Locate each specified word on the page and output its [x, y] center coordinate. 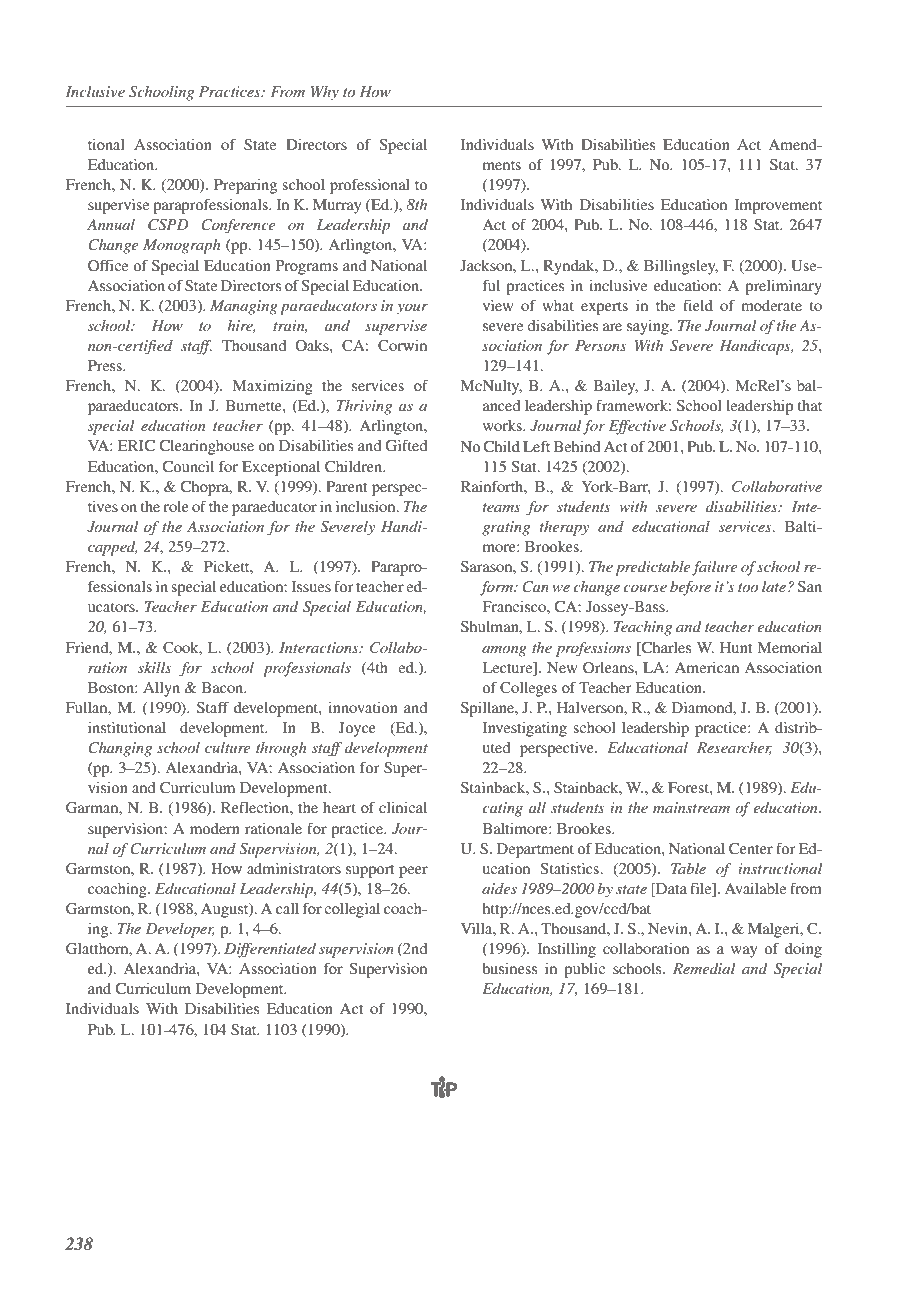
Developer [180, 930]
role [176, 506]
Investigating [525, 729]
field [698, 305]
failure [714, 568]
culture [227, 747]
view [498, 305]
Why [325, 93]
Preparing [245, 186]
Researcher [734, 748]
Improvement [778, 206]
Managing [244, 307]
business [509, 968]
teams [502, 507]
